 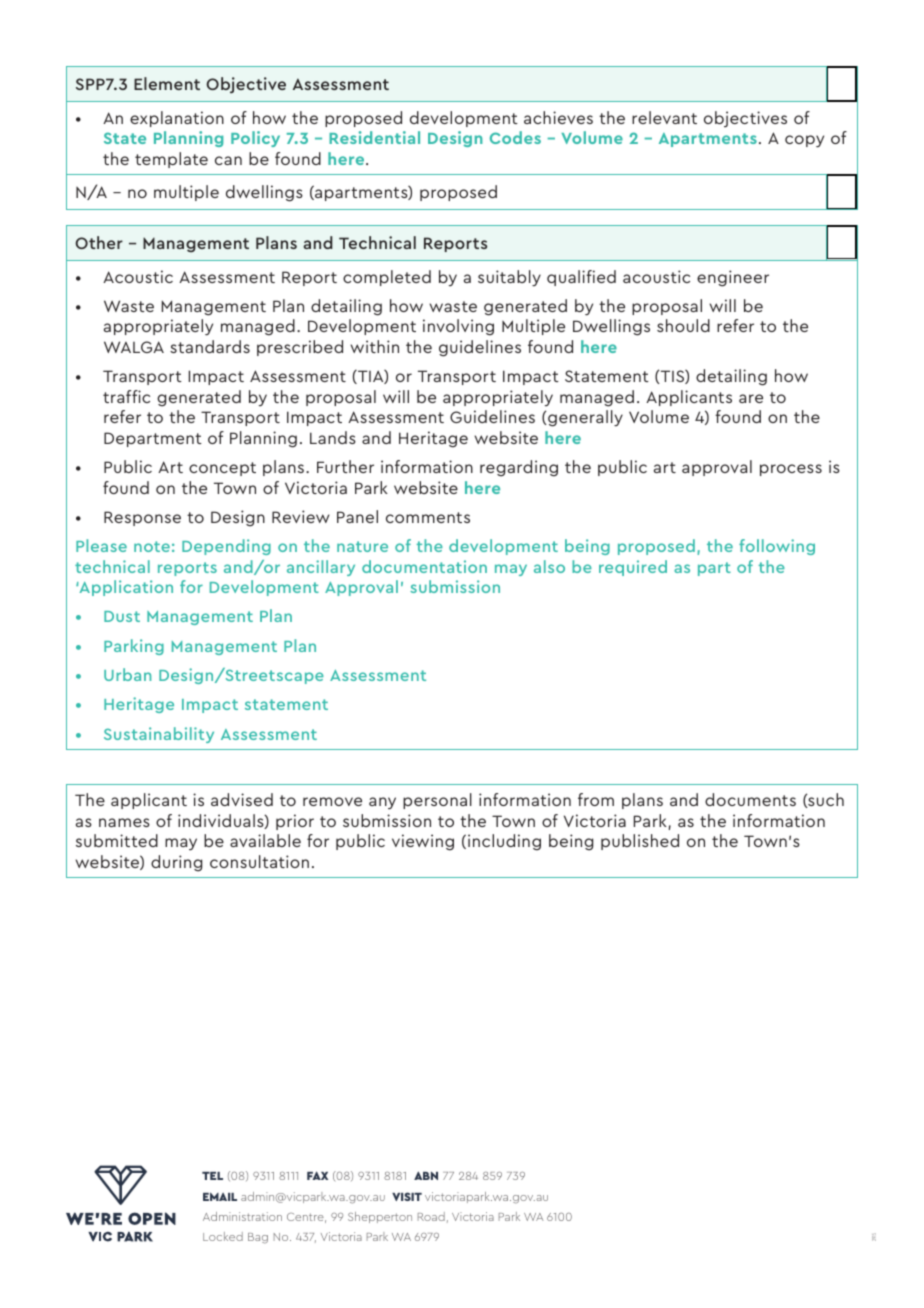 I want to click on Codes, so click(x=515, y=137).
